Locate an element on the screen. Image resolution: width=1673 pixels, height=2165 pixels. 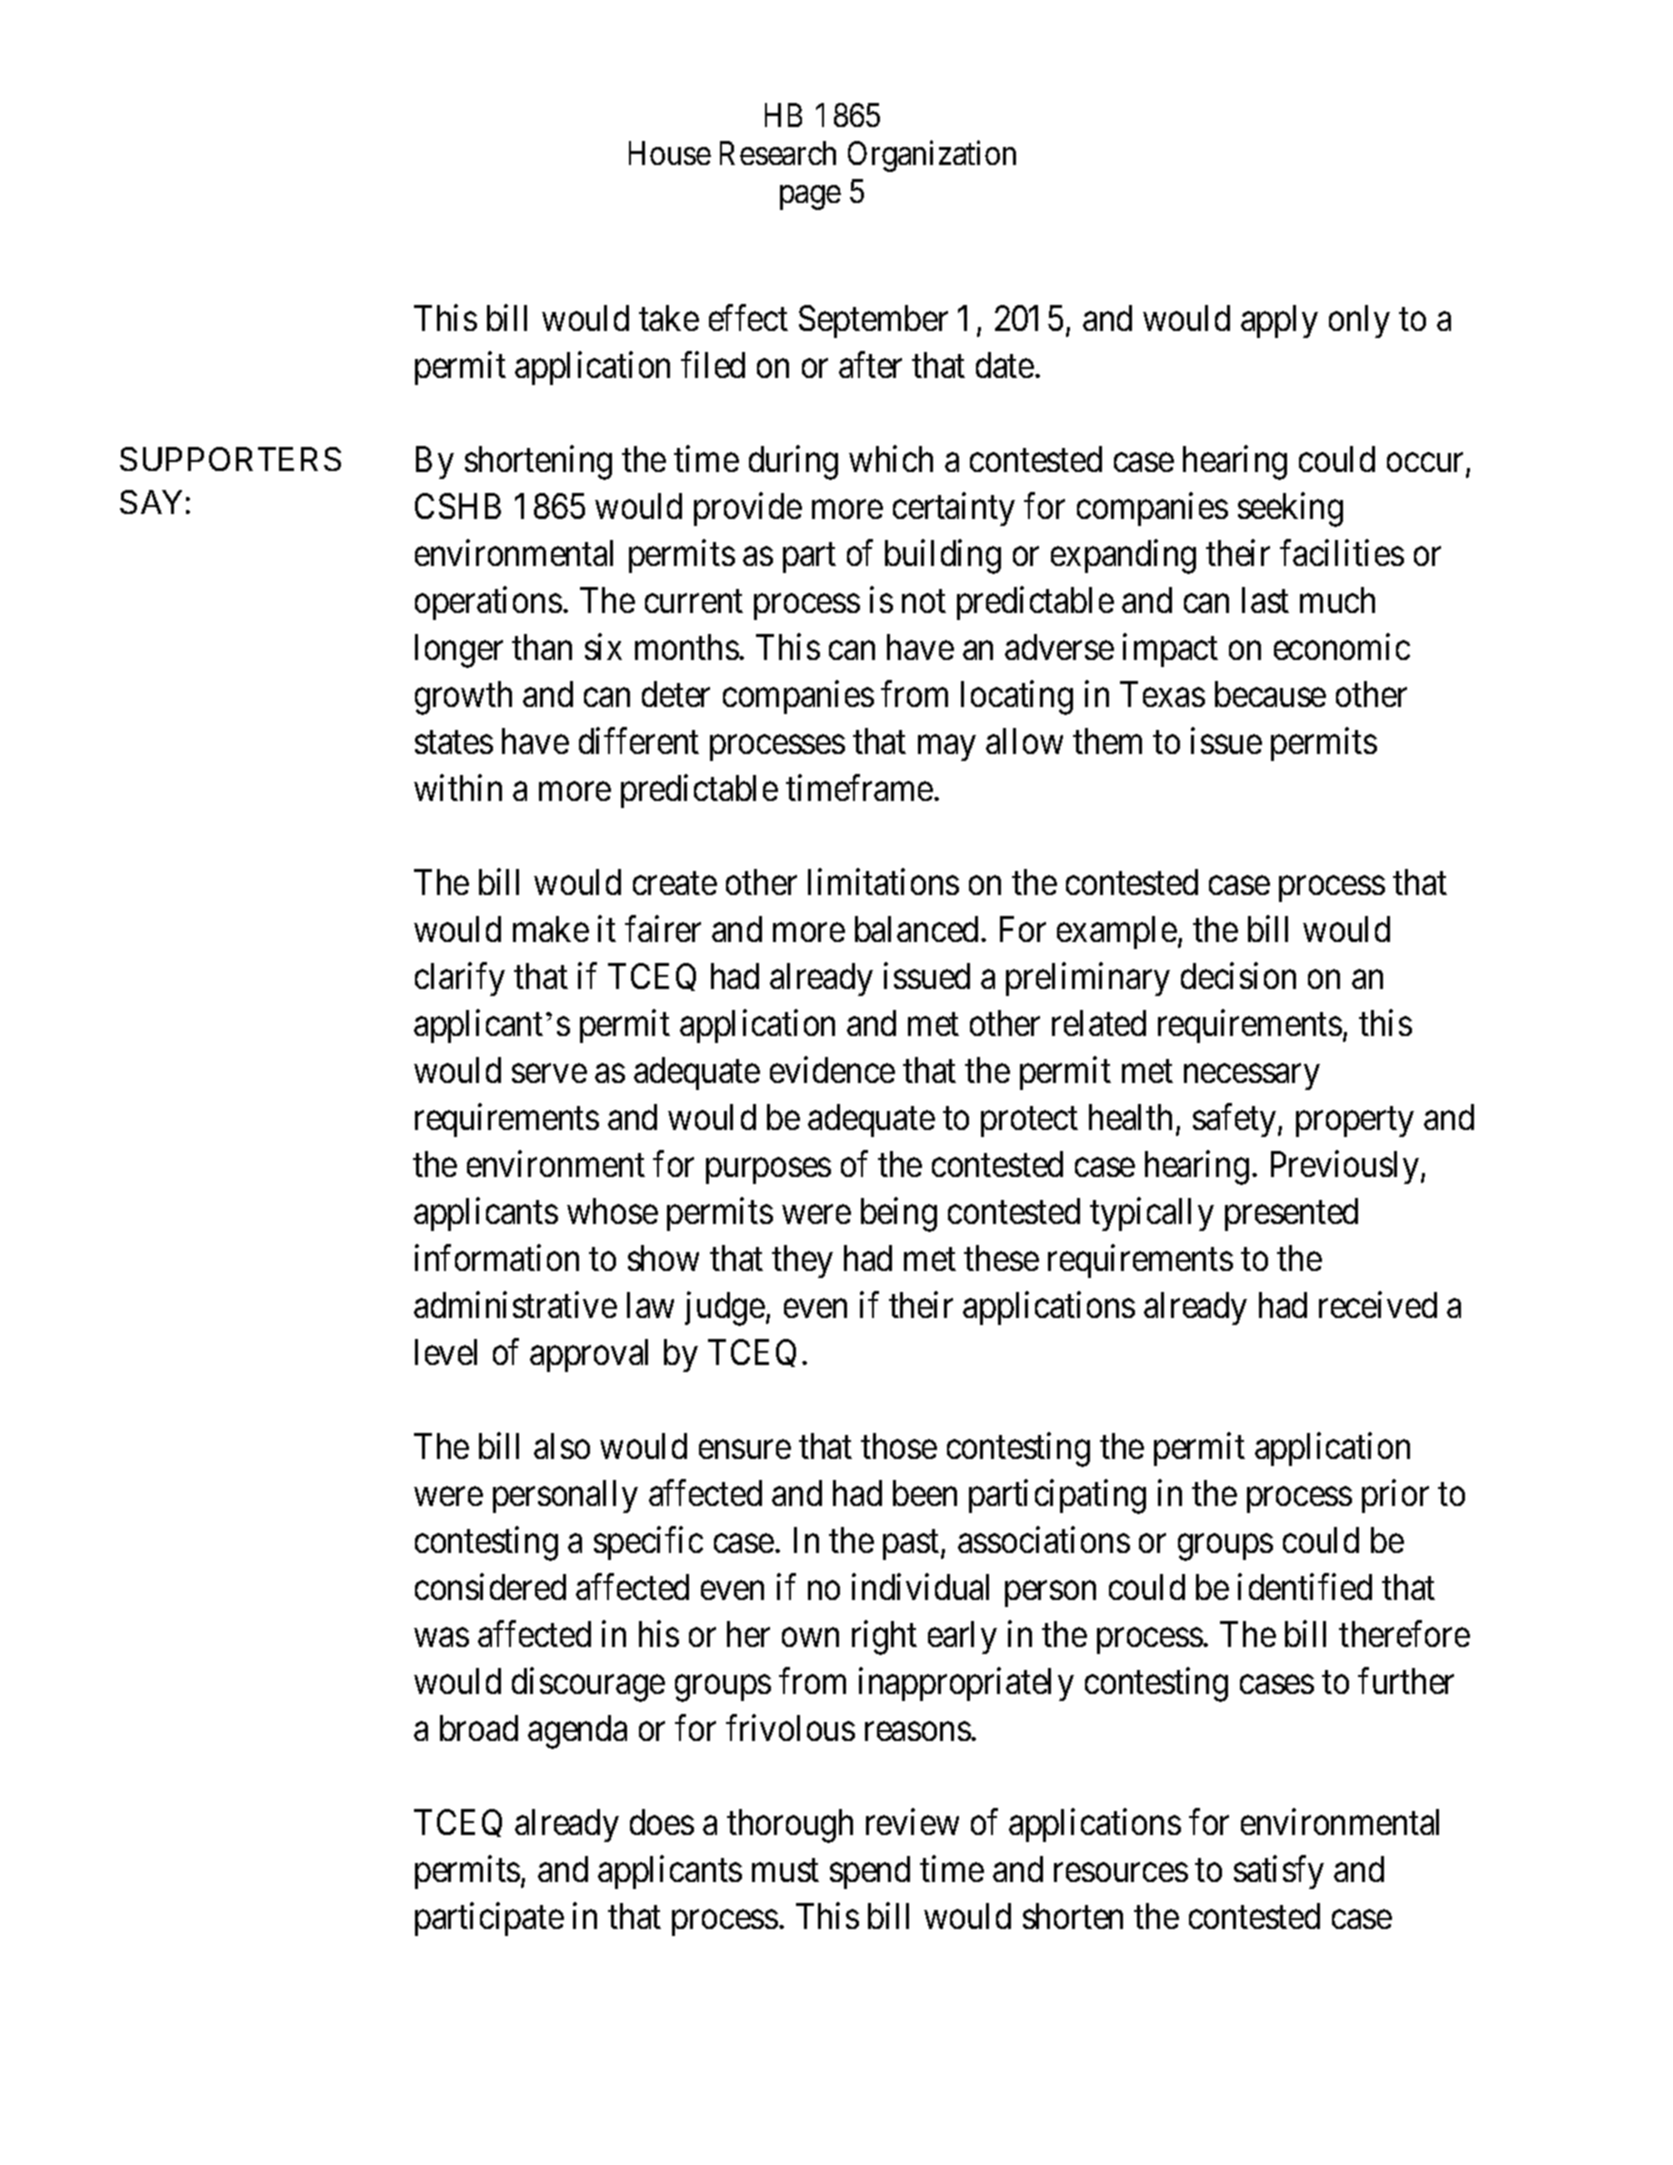
last is located at coordinates (1265, 600).
